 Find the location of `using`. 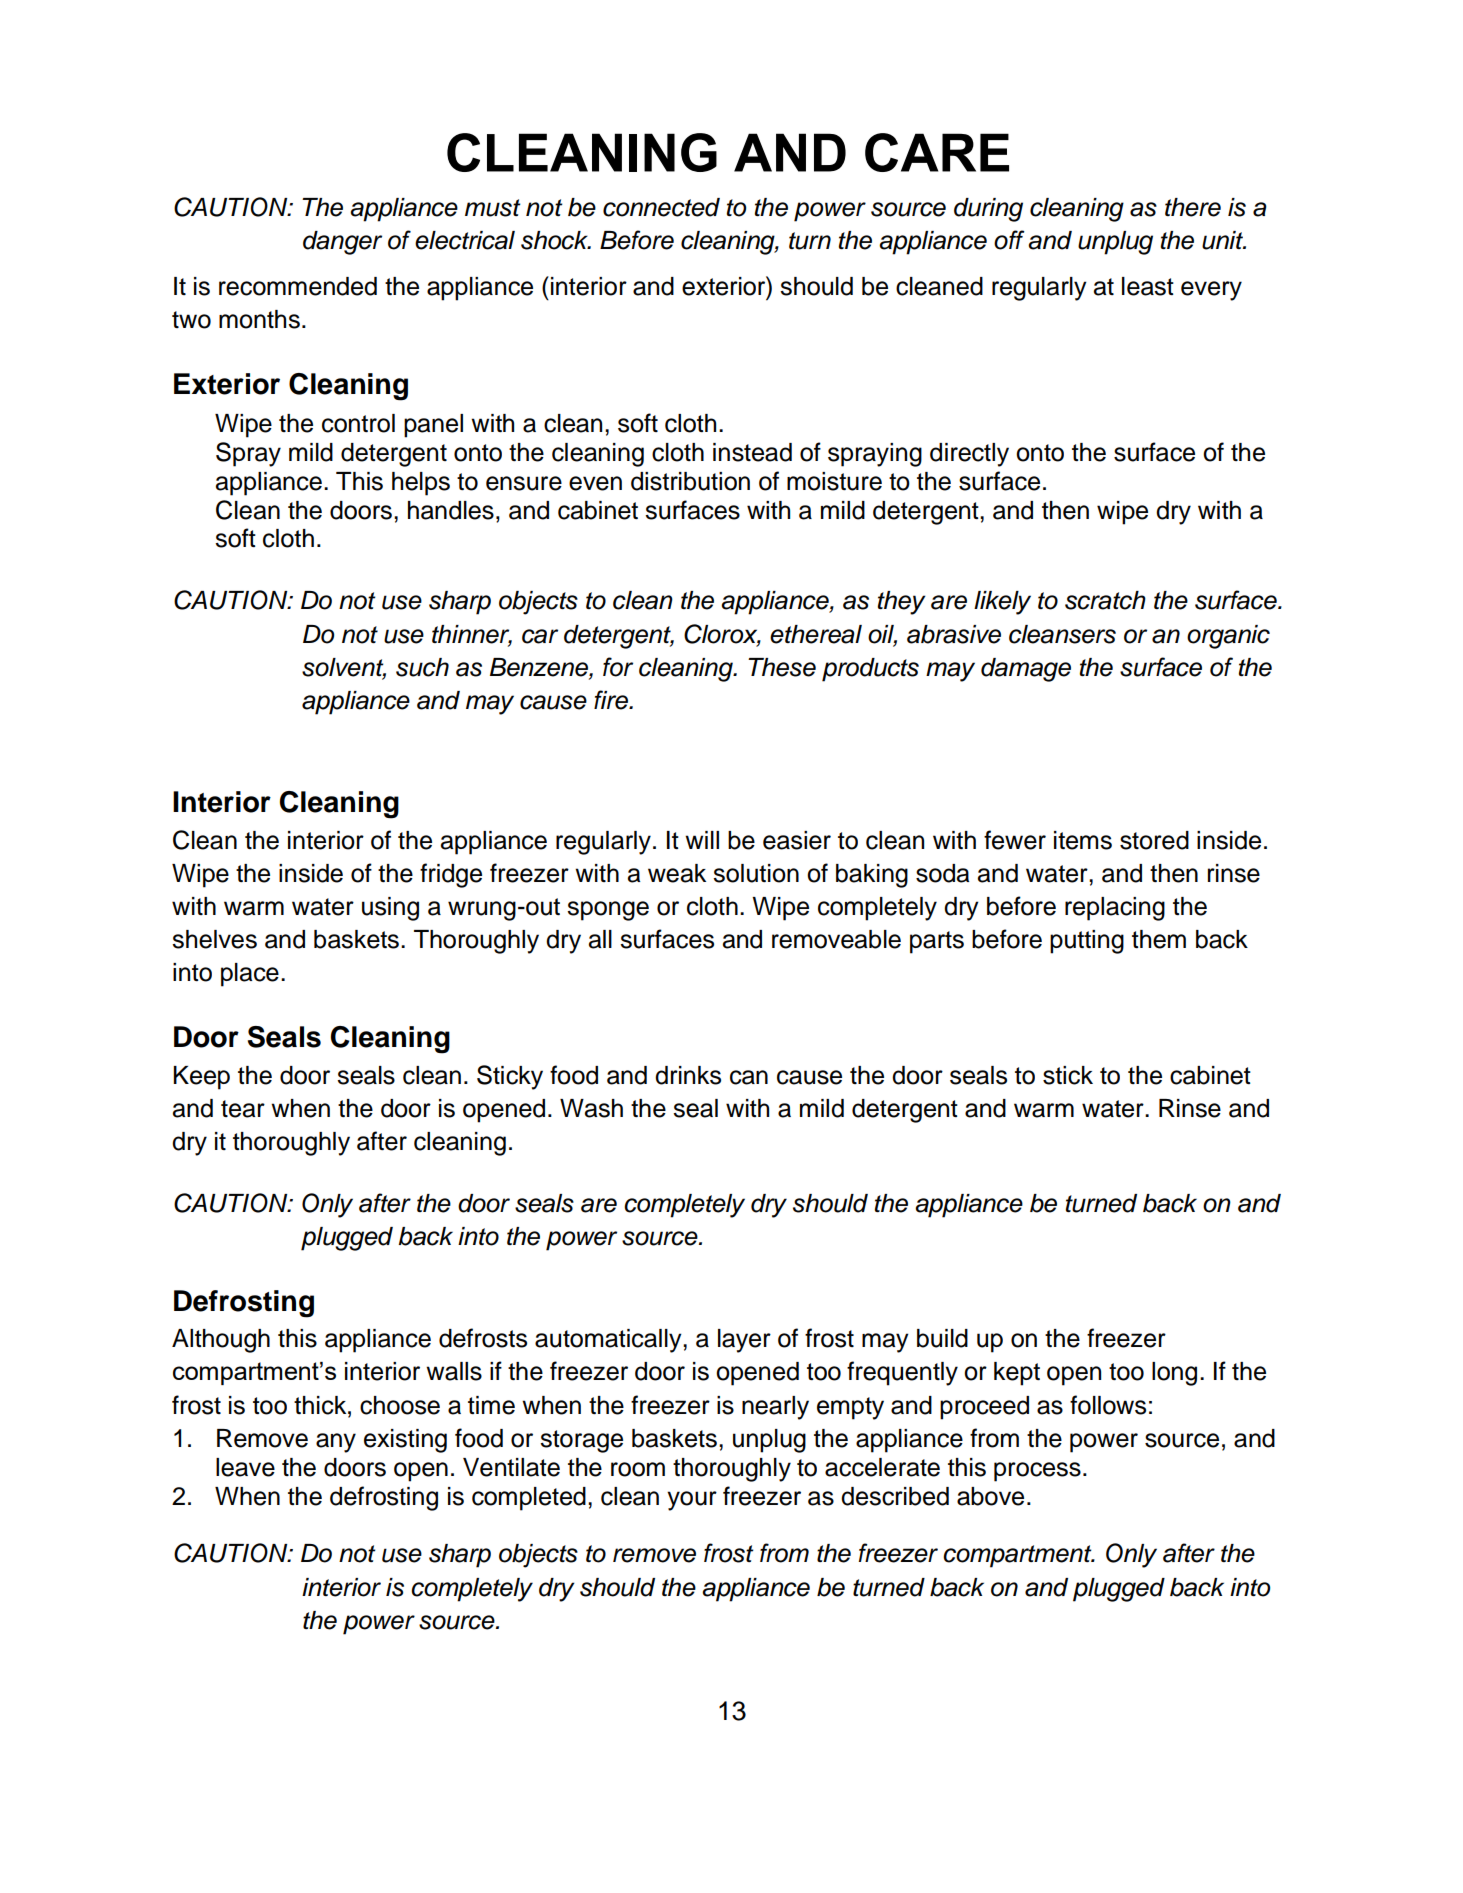

using is located at coordinates (390, 909).
